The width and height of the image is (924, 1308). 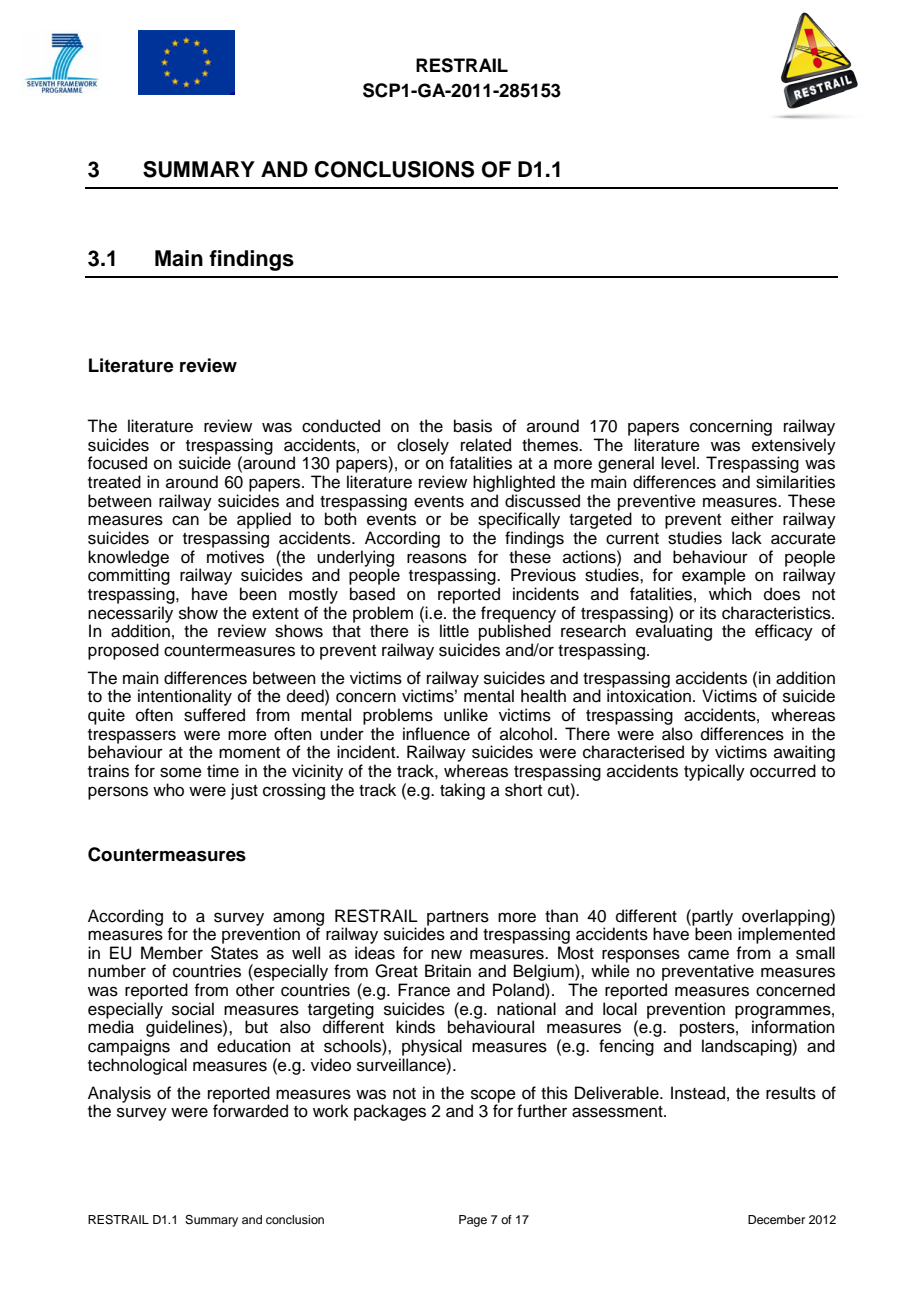 What do you see at coordinates (714, 772) in the image?
I see `typically` at bounding box center [714, 772].
